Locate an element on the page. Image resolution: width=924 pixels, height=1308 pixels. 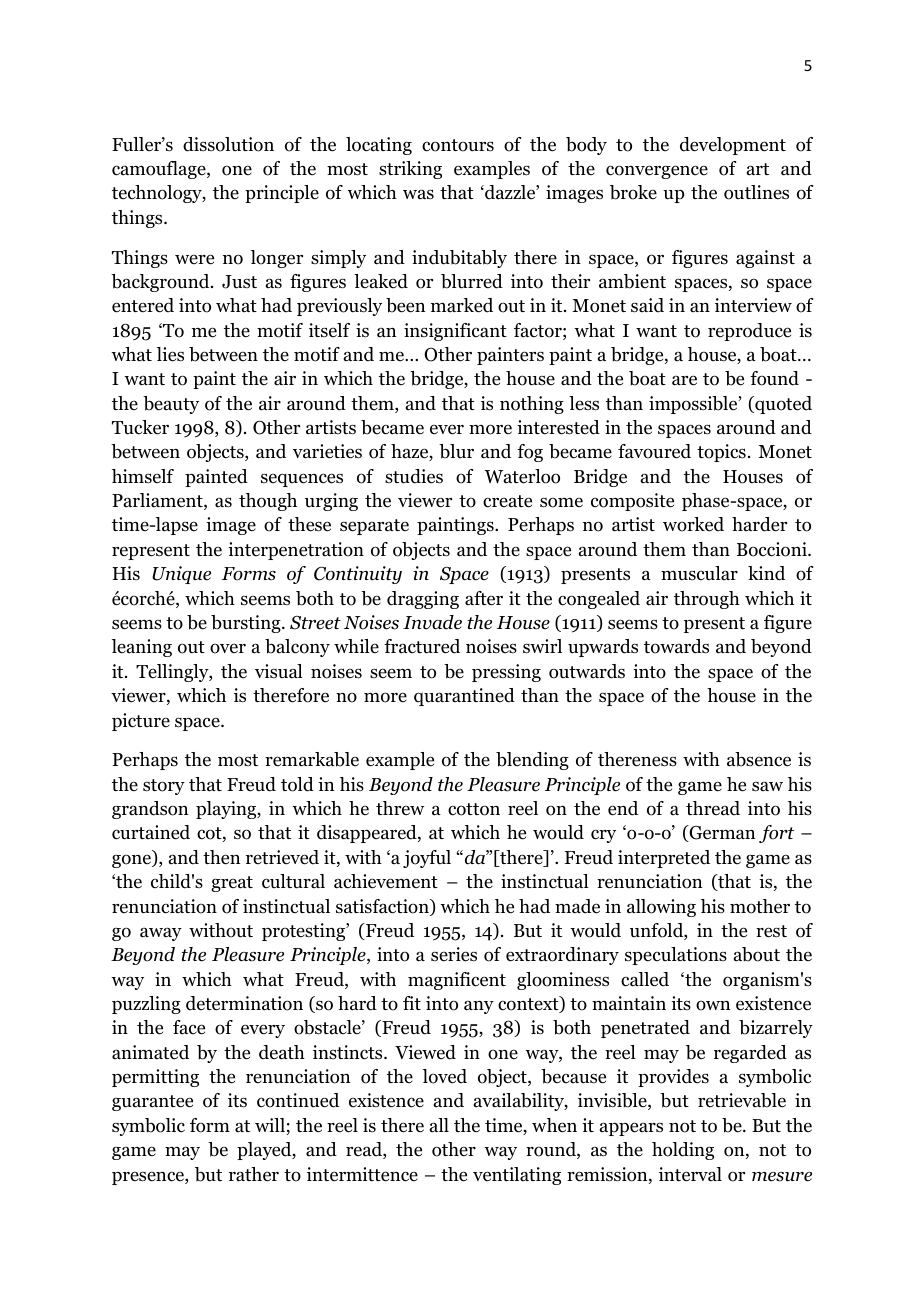
dissolution is located at coordinates (228, 144).
